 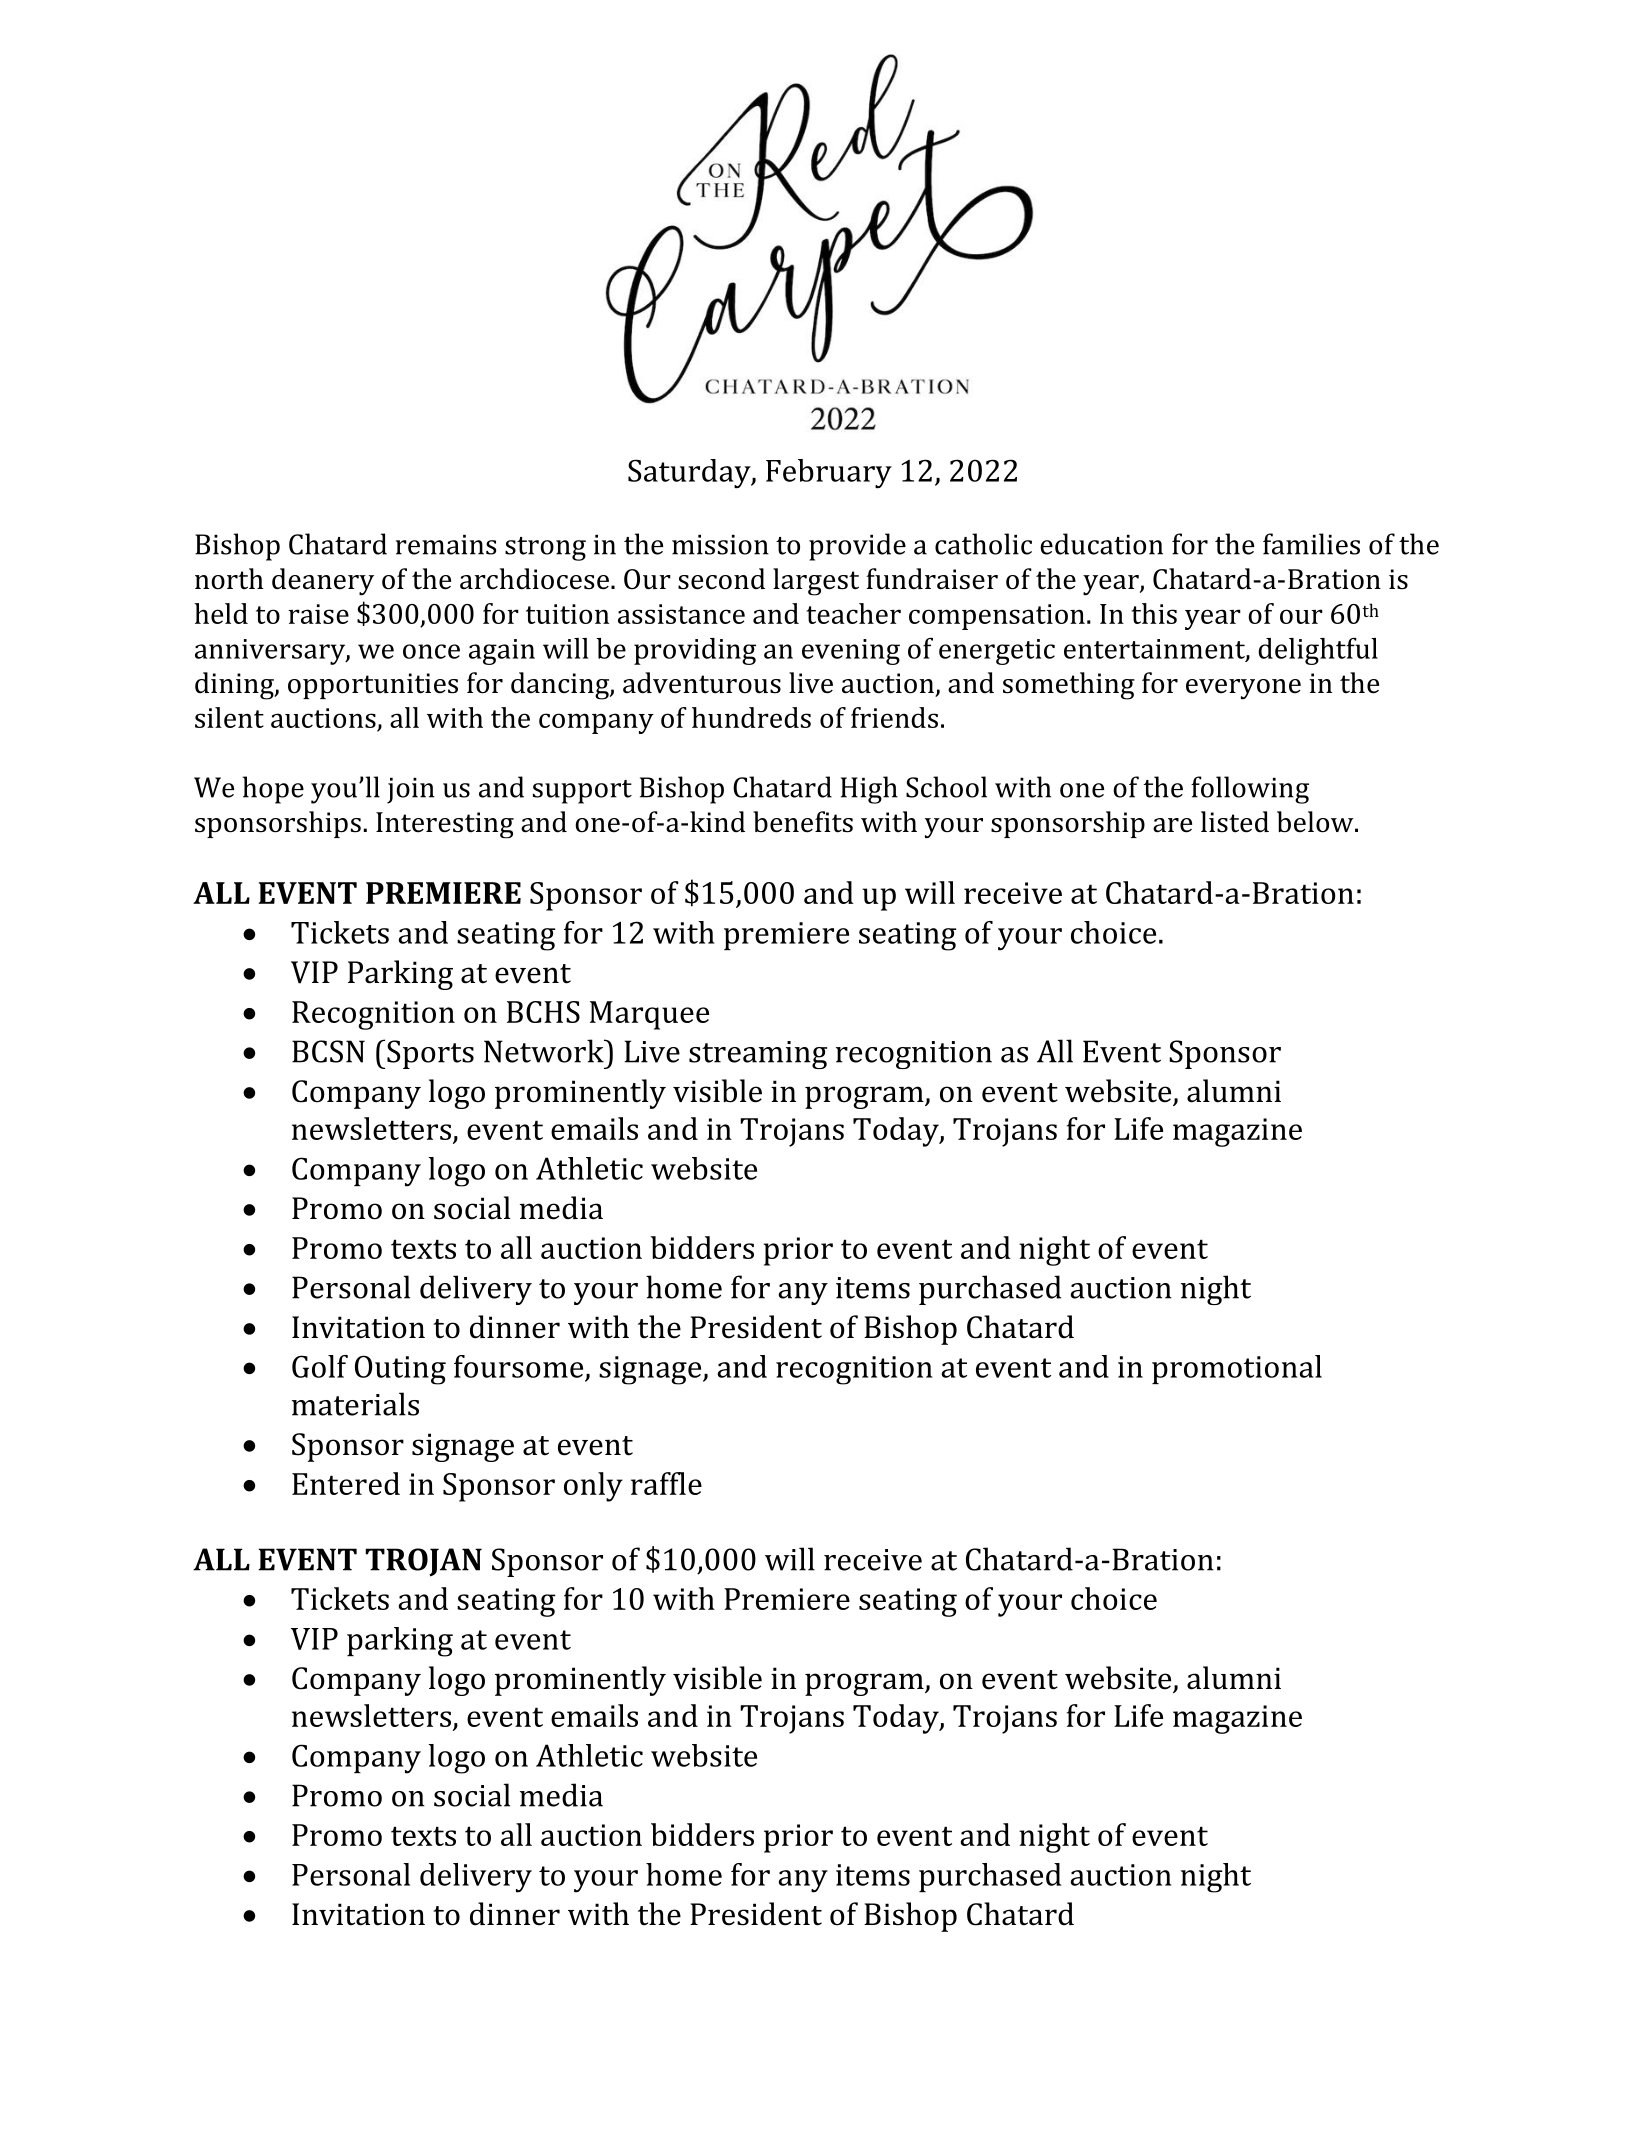 I want to click on only, so click(x=593, y=1487).
